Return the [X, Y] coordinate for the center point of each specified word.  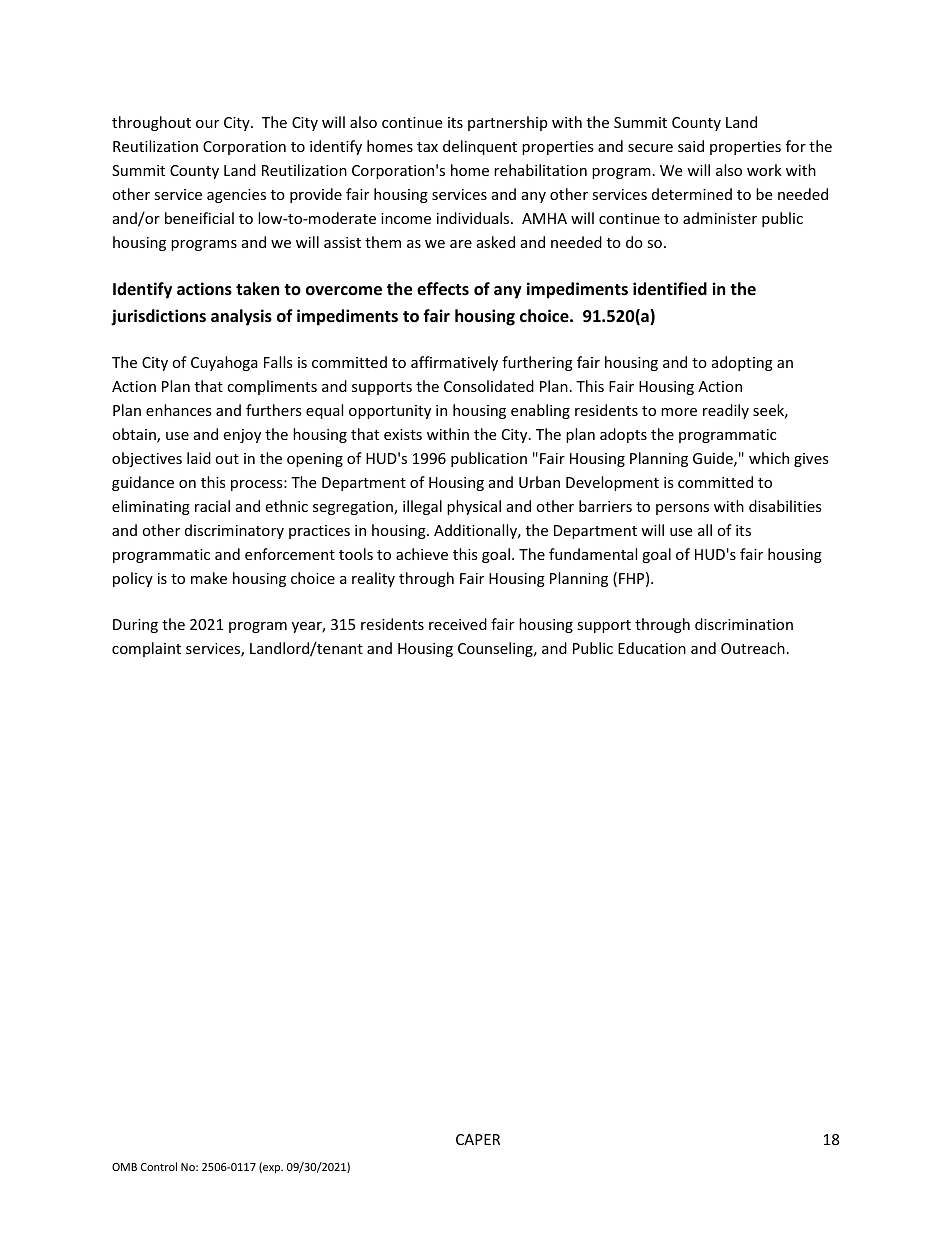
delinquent [480, 147]
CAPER [478, 1139]
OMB [124, 1167]
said [691, 146]
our [207, 124]
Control [159, 1166]
